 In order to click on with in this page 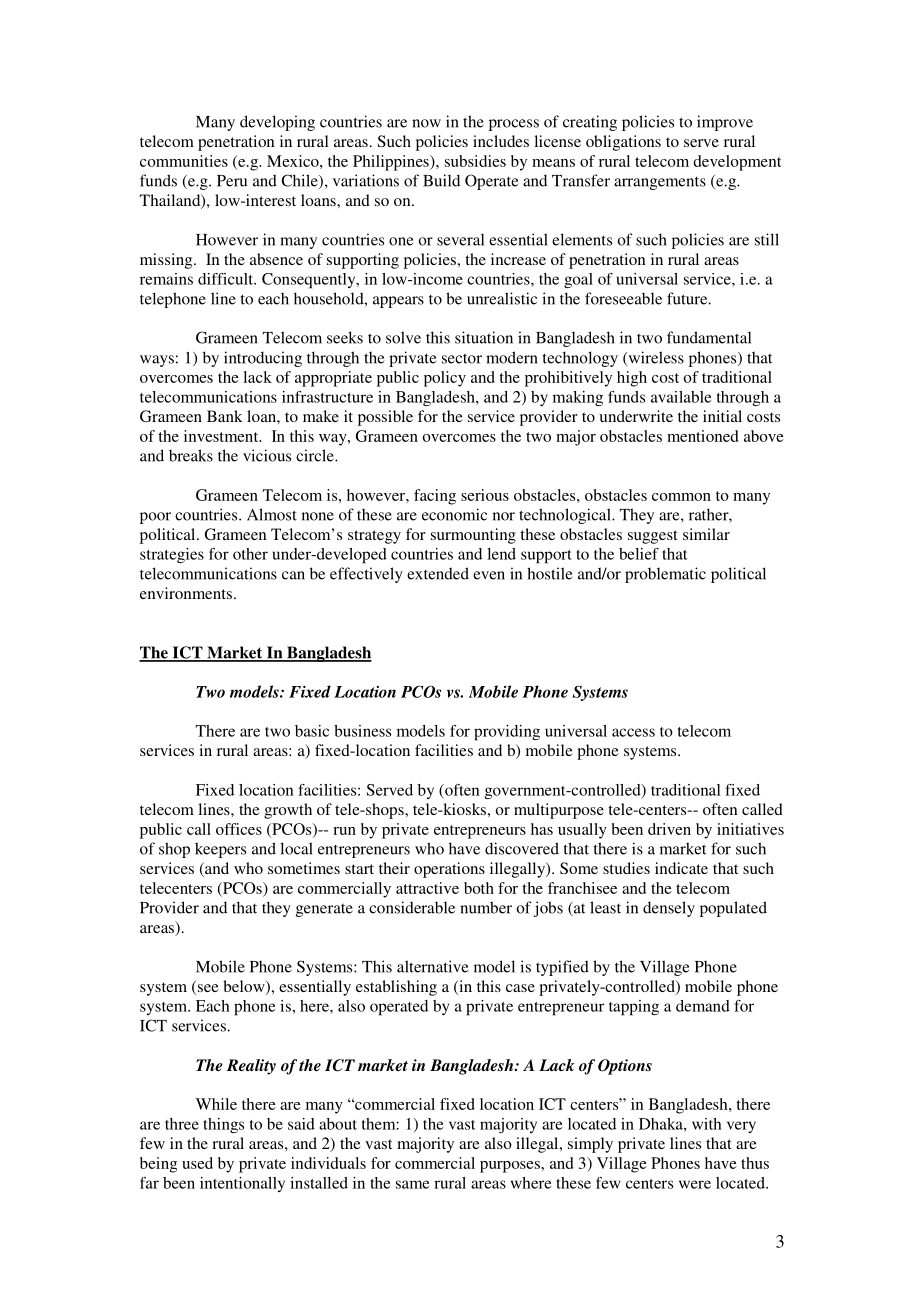, I will do `click(707, 1124)`.
